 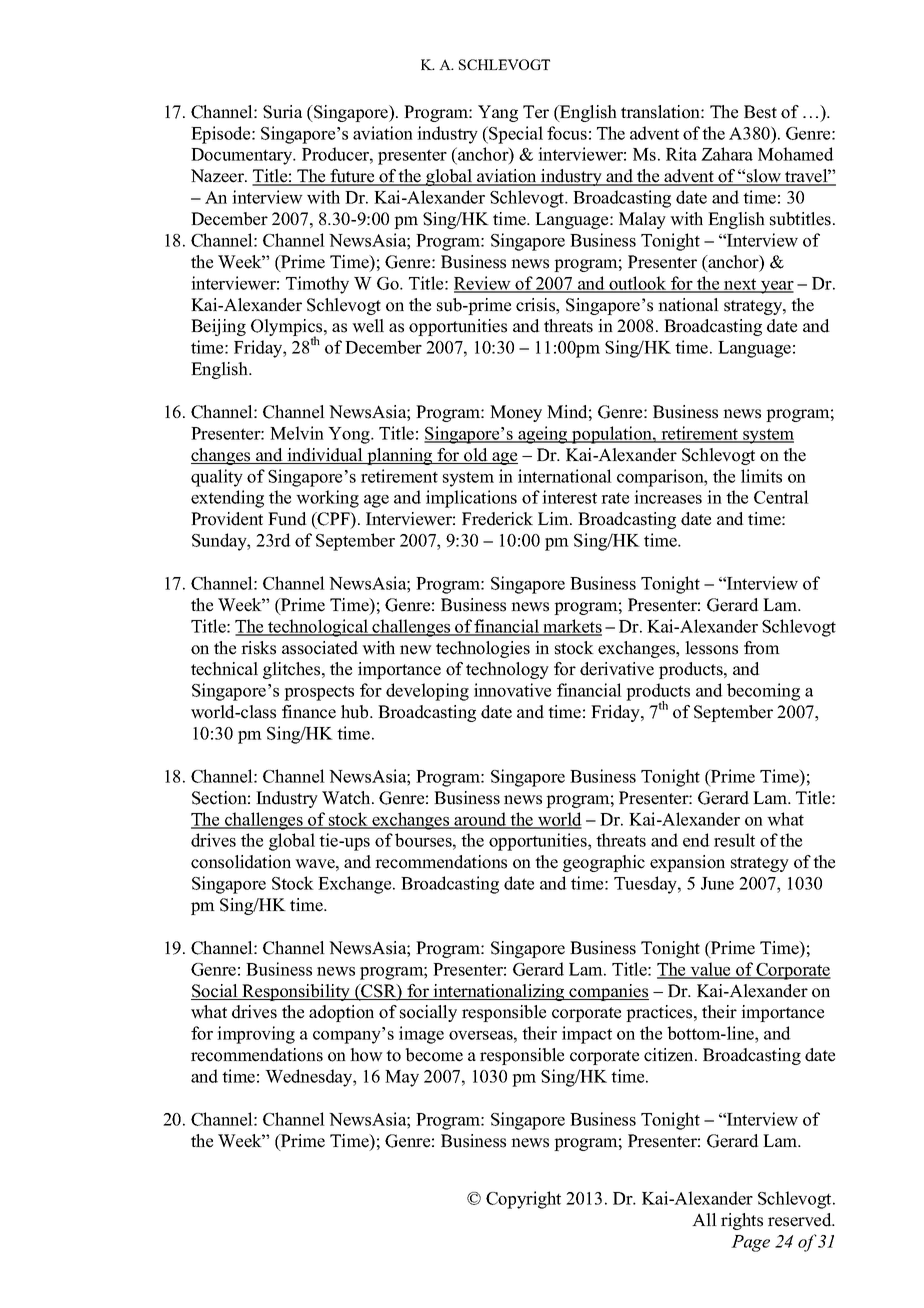 What do you see at coordinates (507, 670) in the screenshot?
I see `technology` at bounding box center [507, 670].
